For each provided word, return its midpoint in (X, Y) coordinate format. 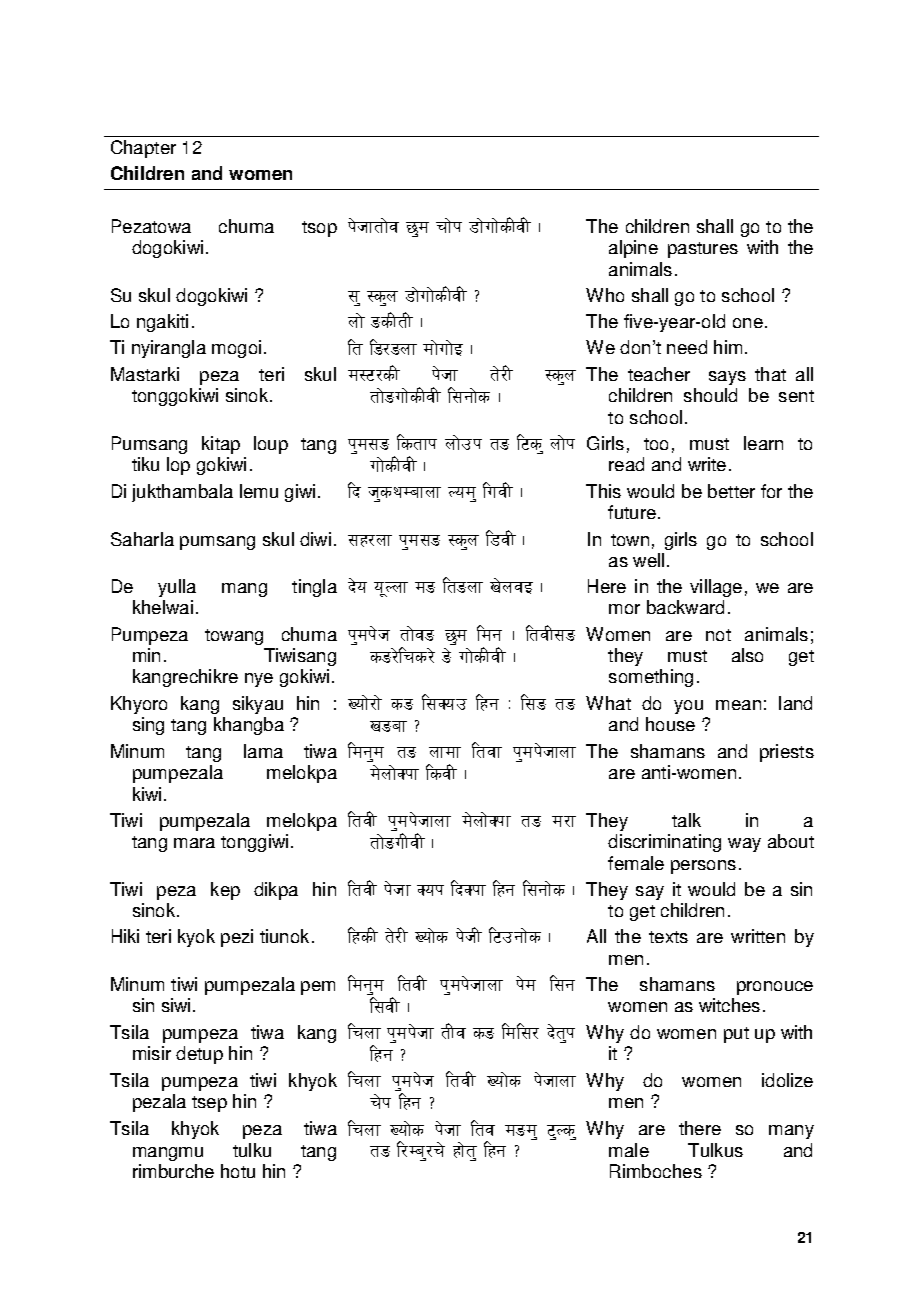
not (718, 635)
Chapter (143, 149)
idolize (787, 1080)
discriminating (664, 843)
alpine (633, 249)
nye (259, 680)
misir (152, 1053)
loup (271, 445)
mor (624, 609)
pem (318, 988)
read (626, 464)
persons (703, 867)
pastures (703, 250)
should (710, 395)
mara (194, 843)
